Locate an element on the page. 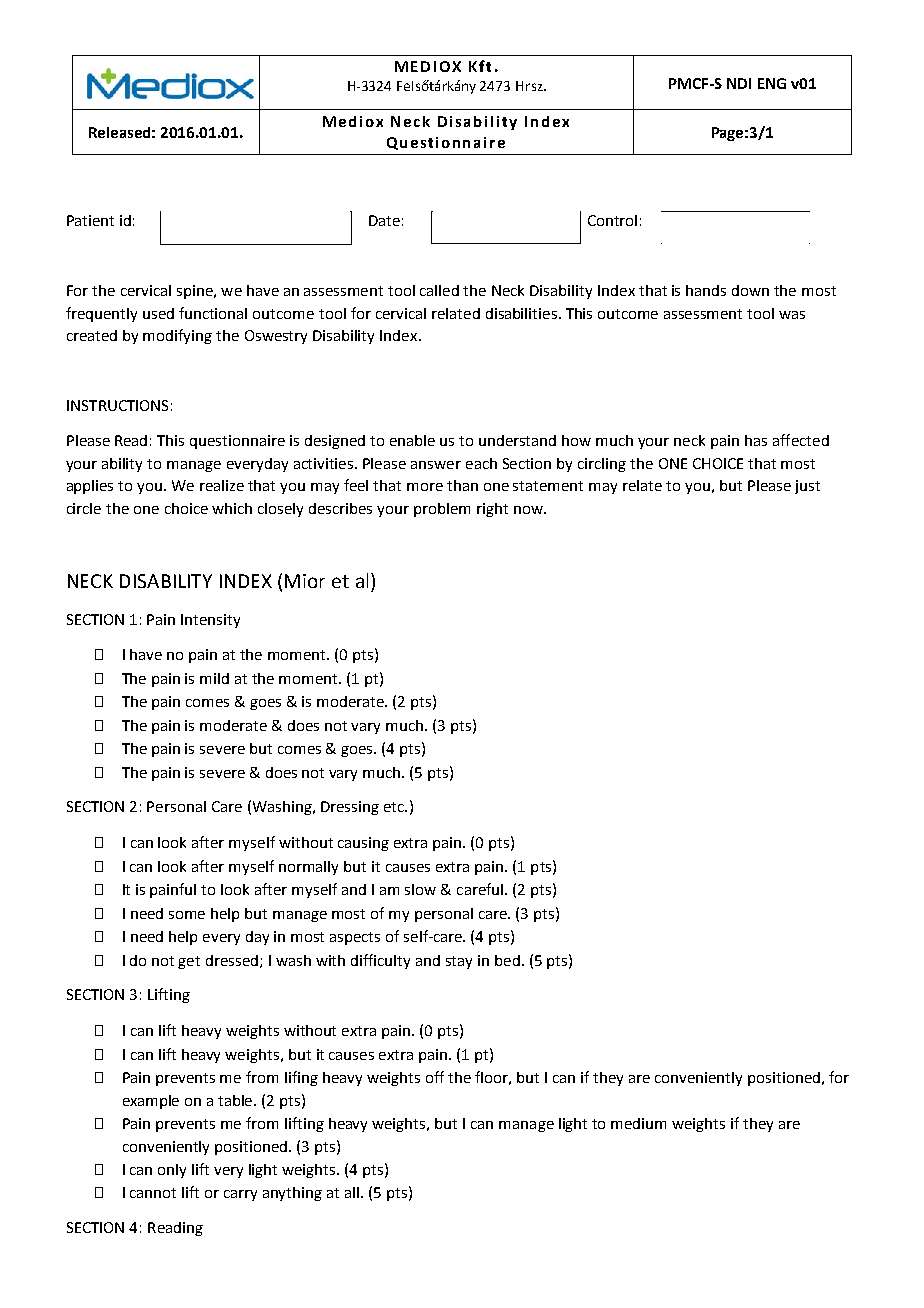 The width and height of the document is (924, 1308). ENG is located at coordinates (772, 83).
